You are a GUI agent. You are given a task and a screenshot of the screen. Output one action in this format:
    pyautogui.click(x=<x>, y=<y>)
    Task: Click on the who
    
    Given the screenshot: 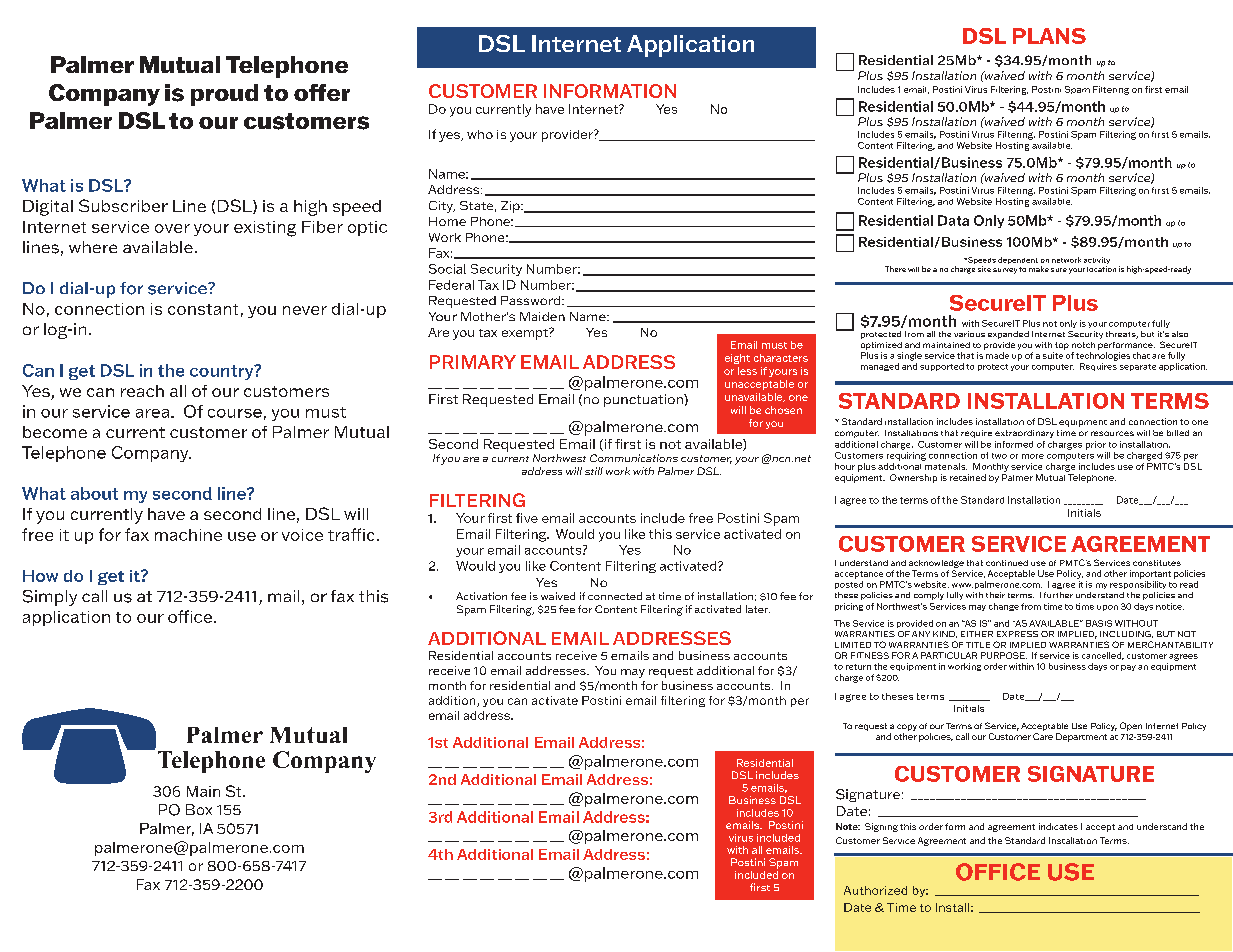 What is the action you would take?
    pyautogui.click(x=480, y=134)
